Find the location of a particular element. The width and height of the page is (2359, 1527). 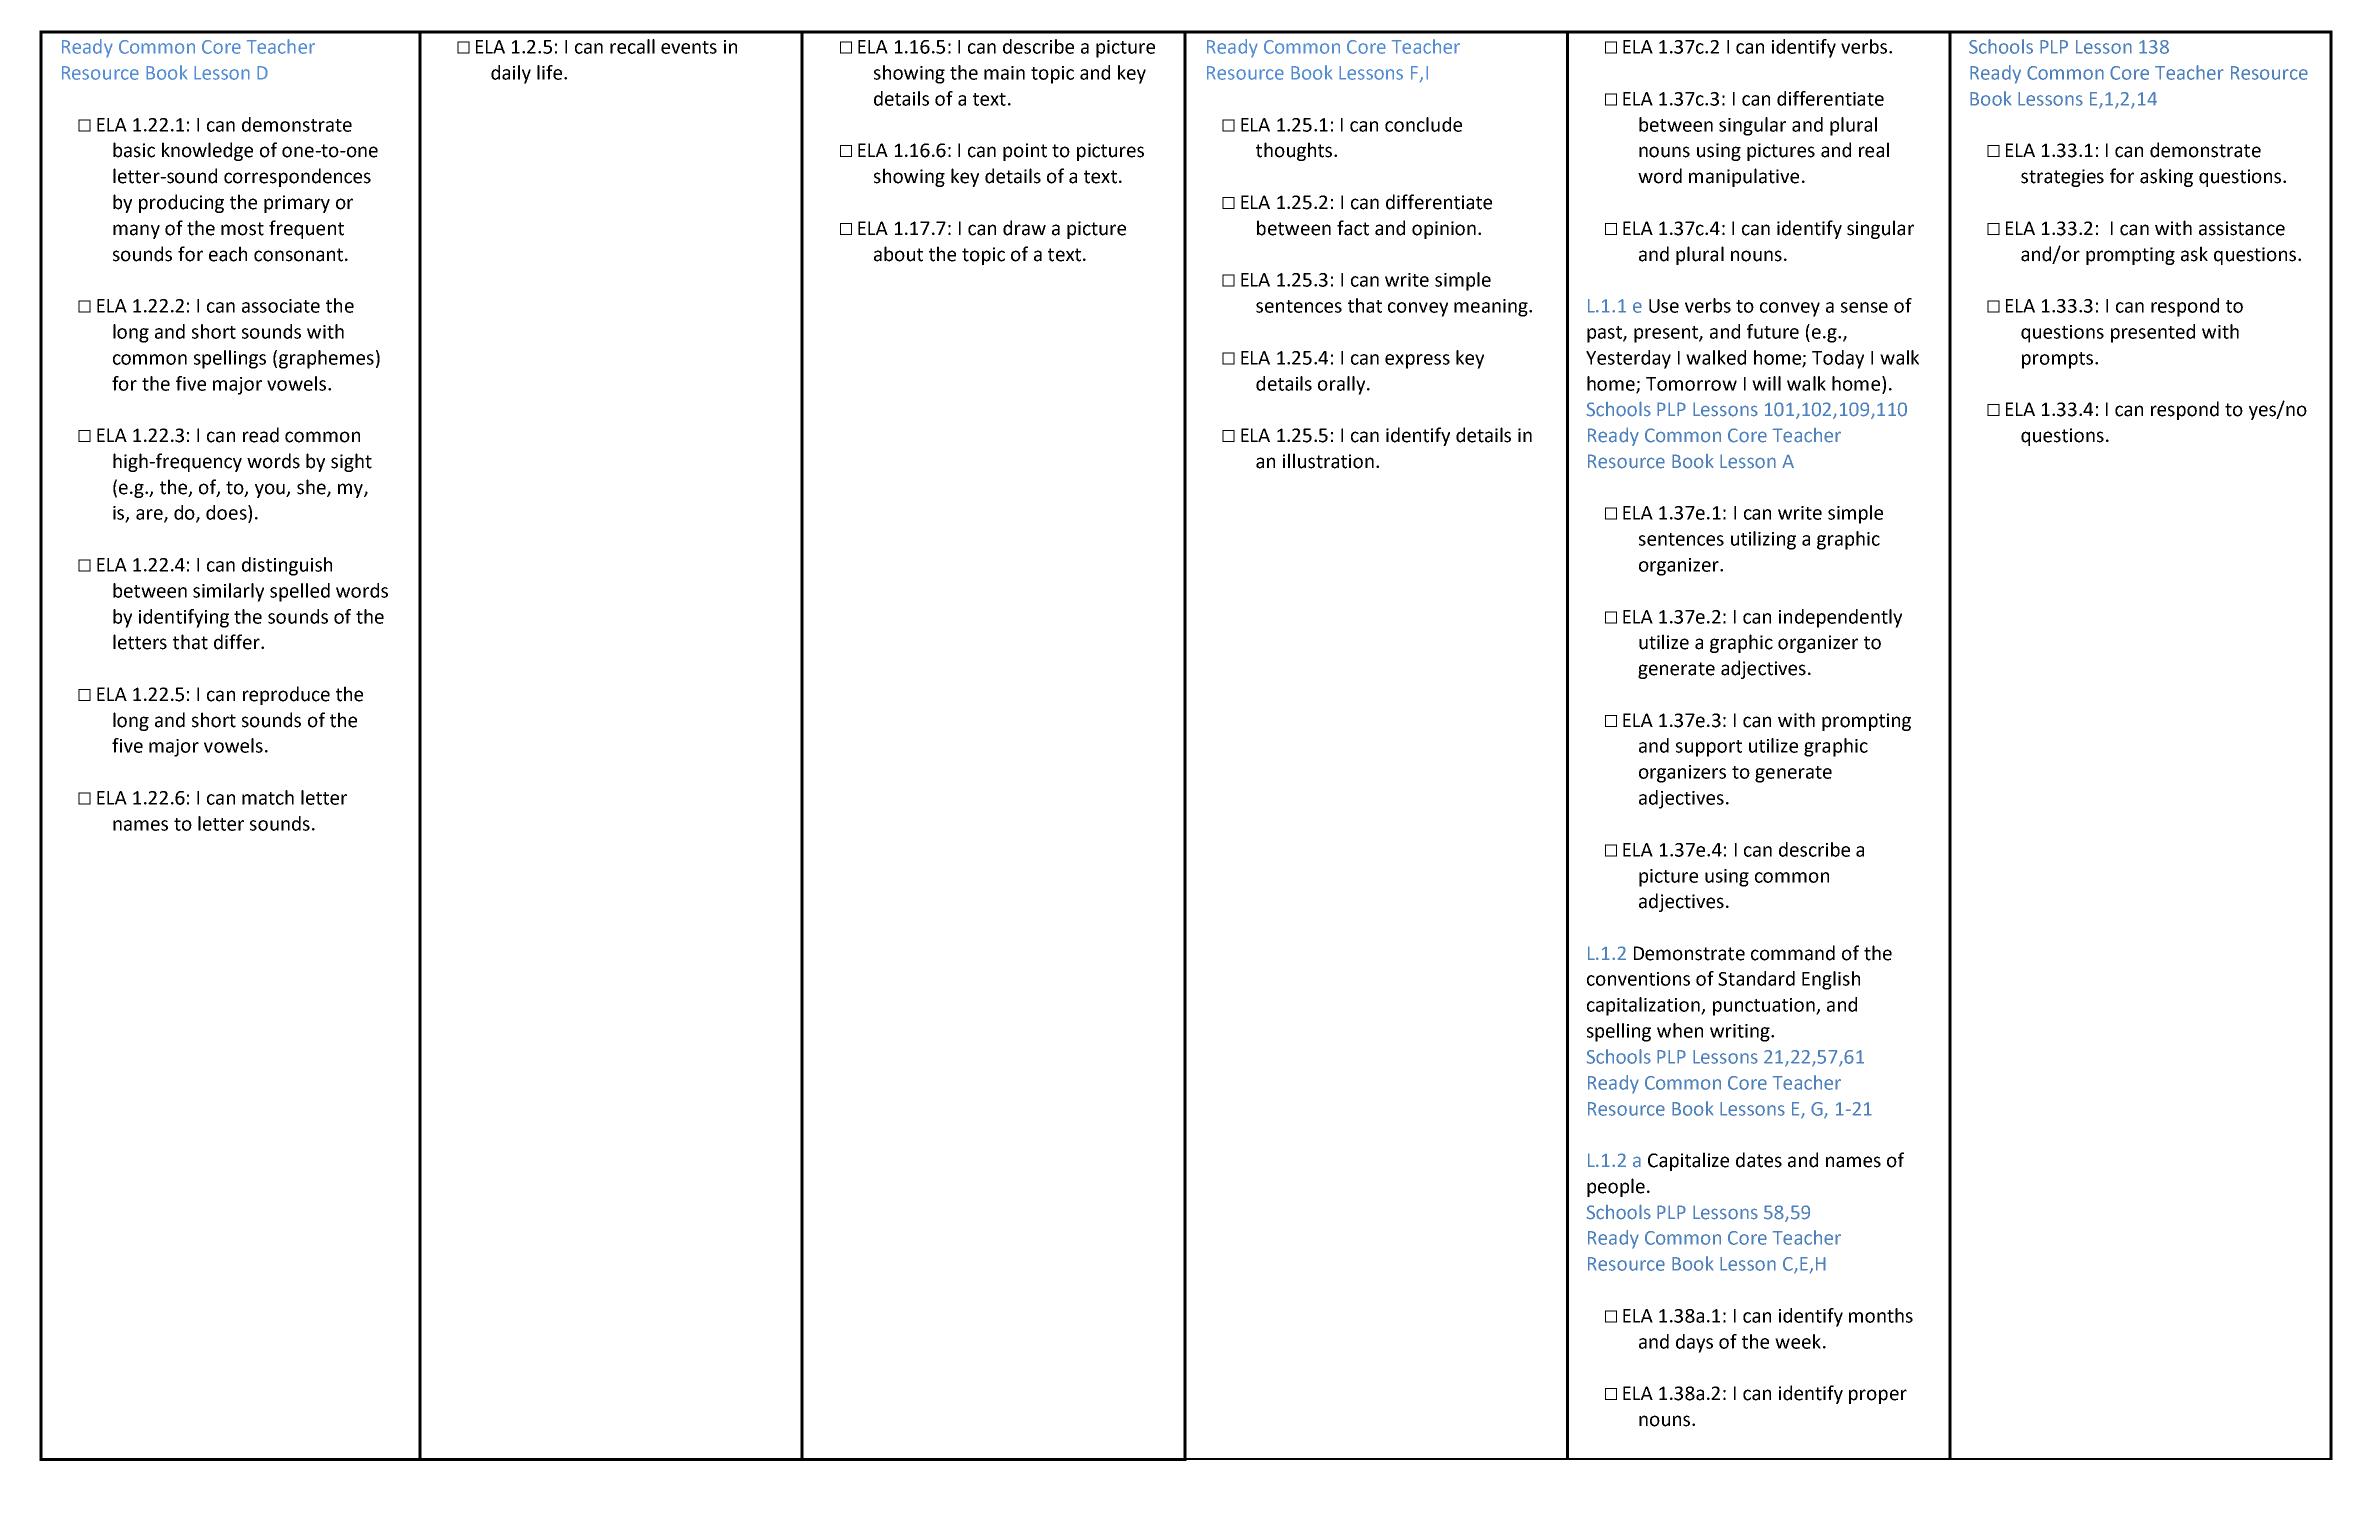

days is located at coordinates (1694, 1343).
